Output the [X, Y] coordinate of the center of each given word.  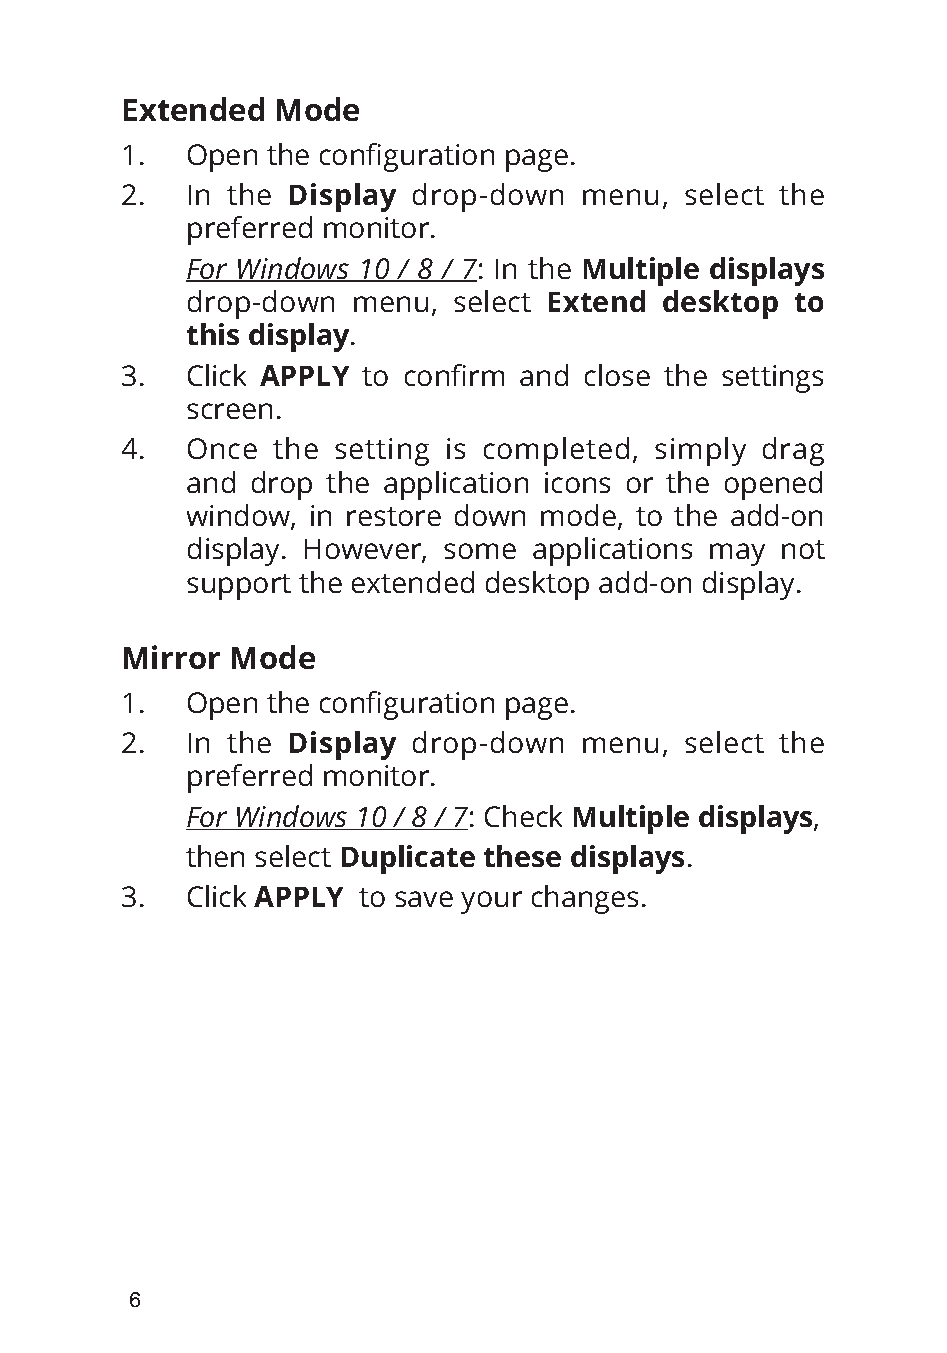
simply [700, 451]
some [480, 551]
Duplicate [408, 859]
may [737, 554]
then [215, 856]
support [239, 587]
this [213, 334]
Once [222, 448]
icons [577, 482]
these [522, 856]
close [617, 375]
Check [523, 816]
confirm [454, 375]
